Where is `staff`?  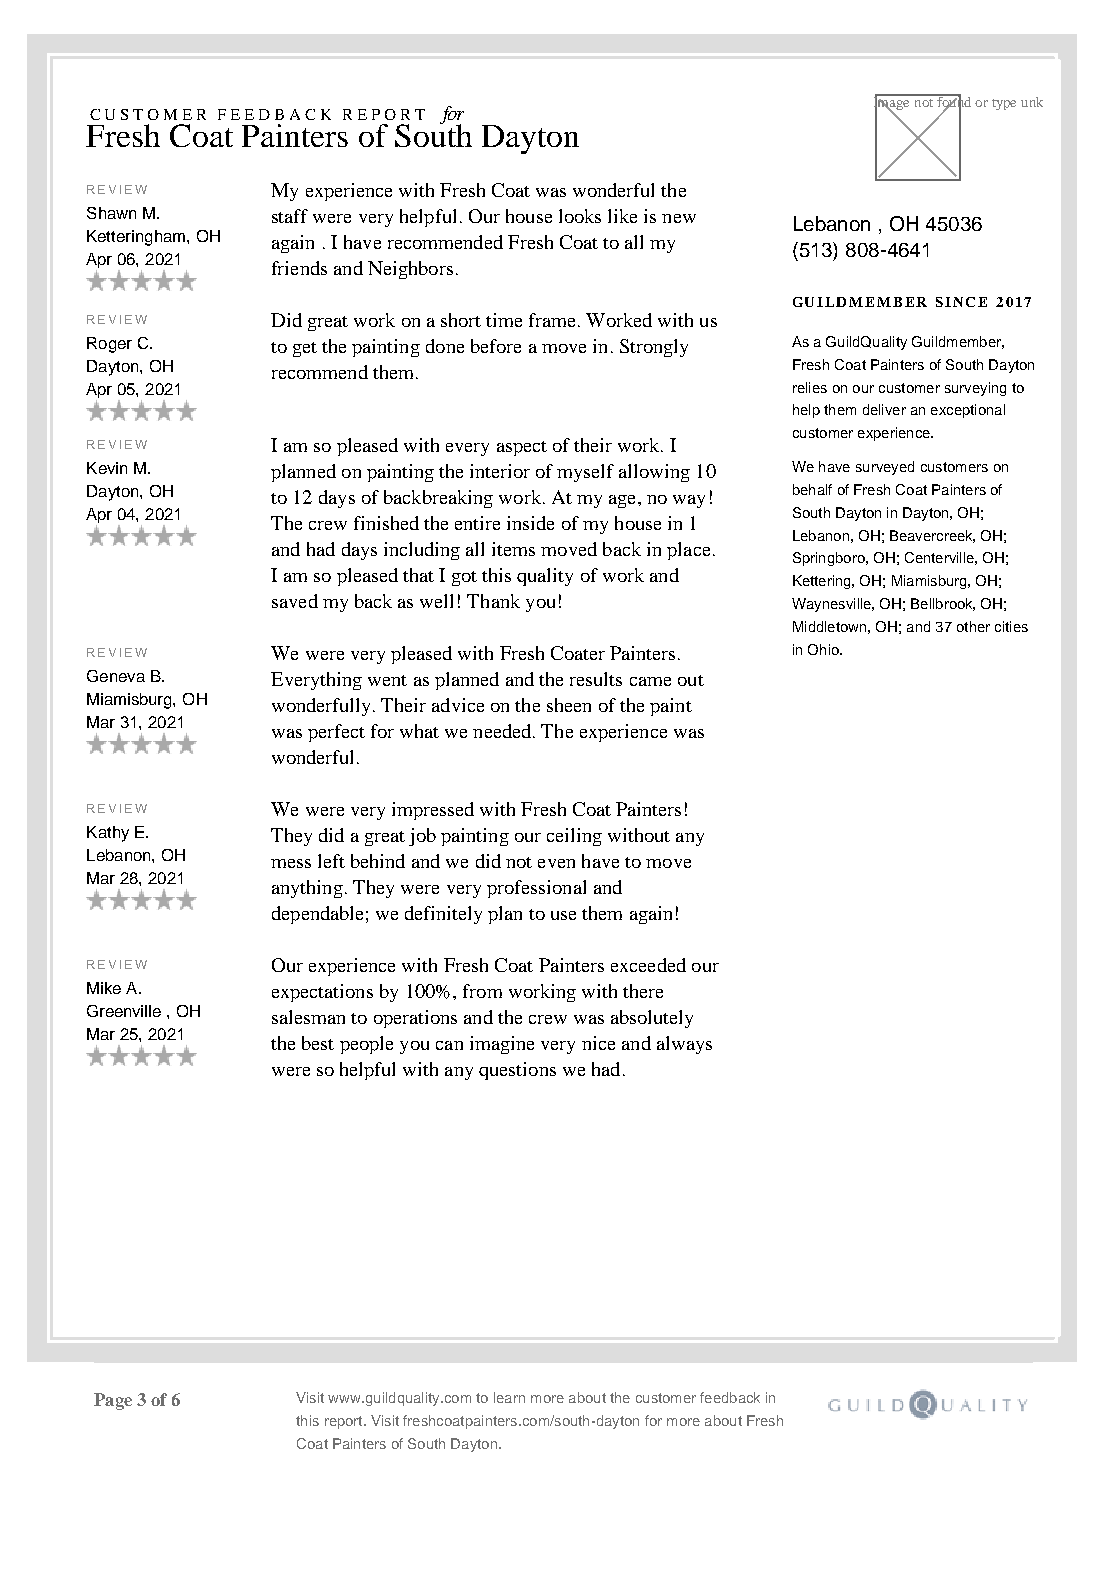 staff is located at coordinates (290, 216).
